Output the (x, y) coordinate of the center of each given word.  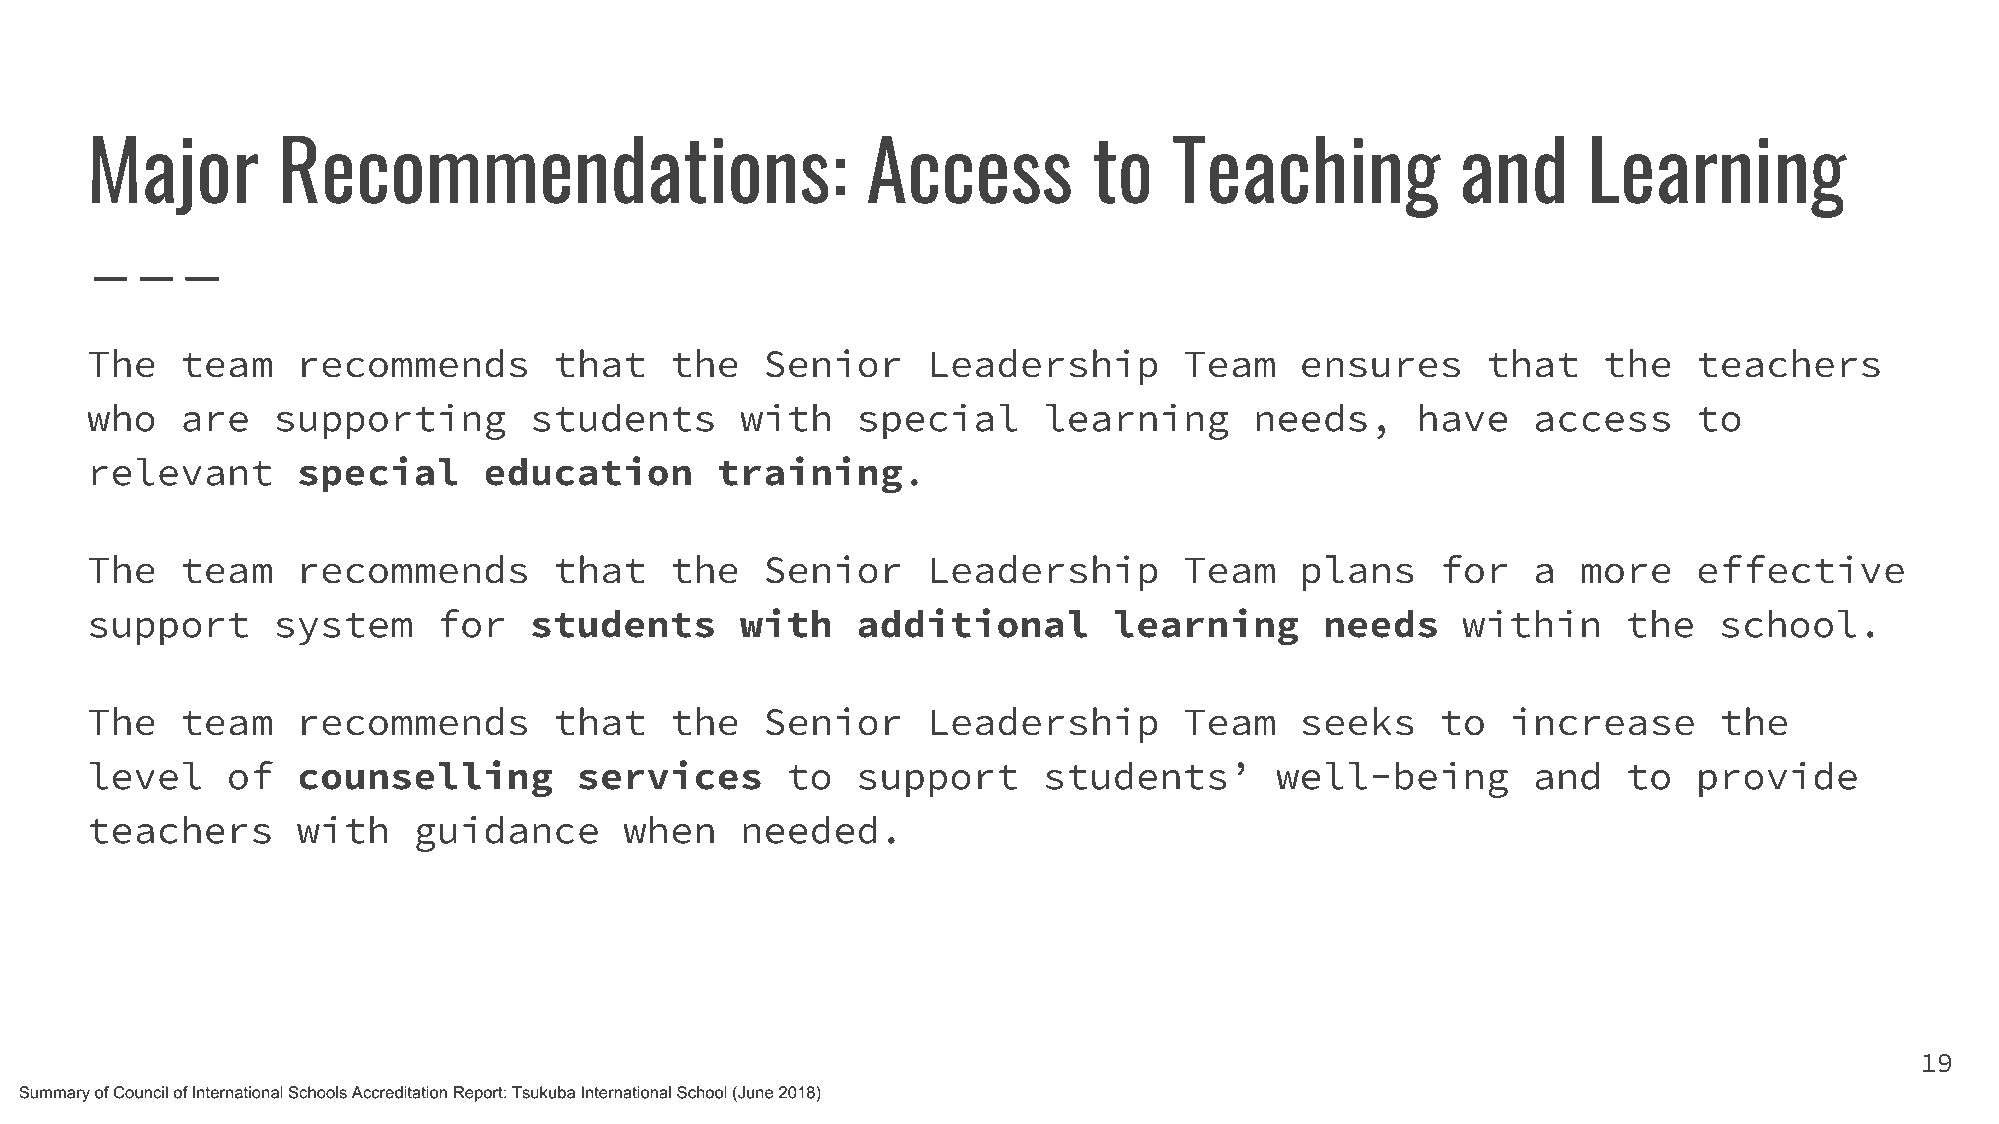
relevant (182, 471)
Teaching (1307, 176)
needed (809, 829)
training (810, 475)
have (1463, 417)
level (145, 775)
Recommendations (556, 169)
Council (141, 1092)
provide (1778, 779)
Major (175, 175)
